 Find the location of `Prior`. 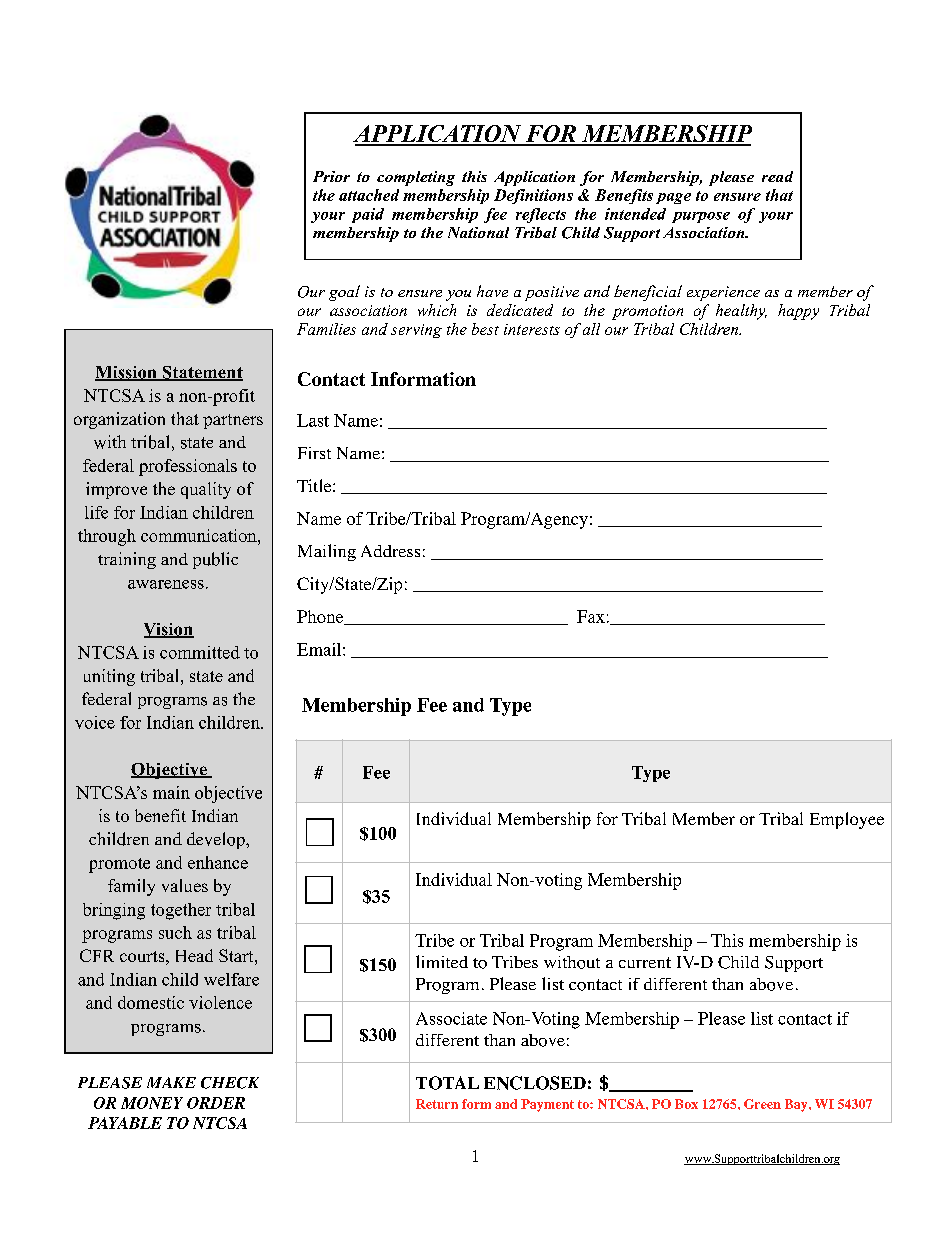

Prior is located at coordinates (331, 176).
